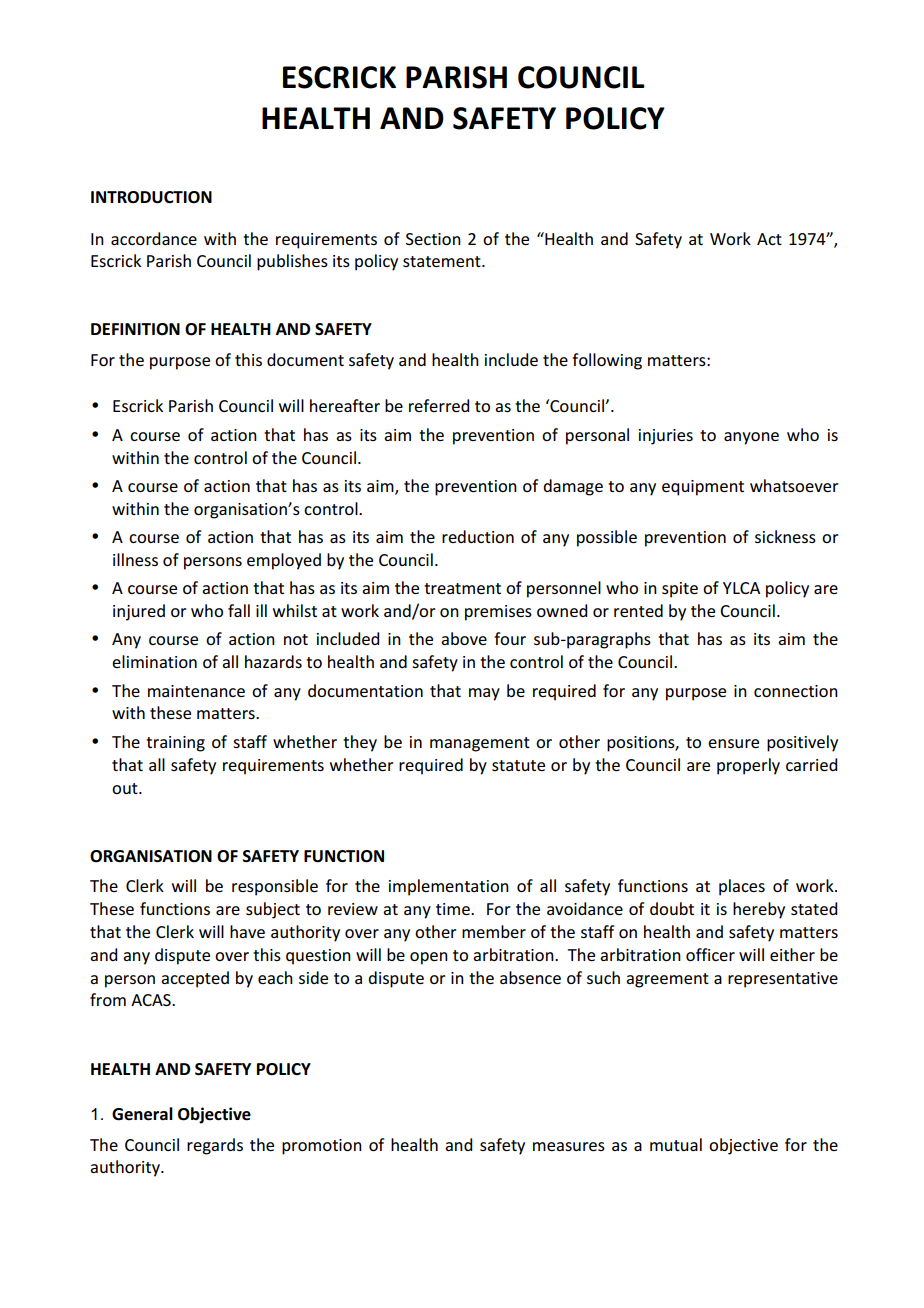  Describe the element at coordinates (215, 1146) in the screenshot. I see `regards` at that location.
